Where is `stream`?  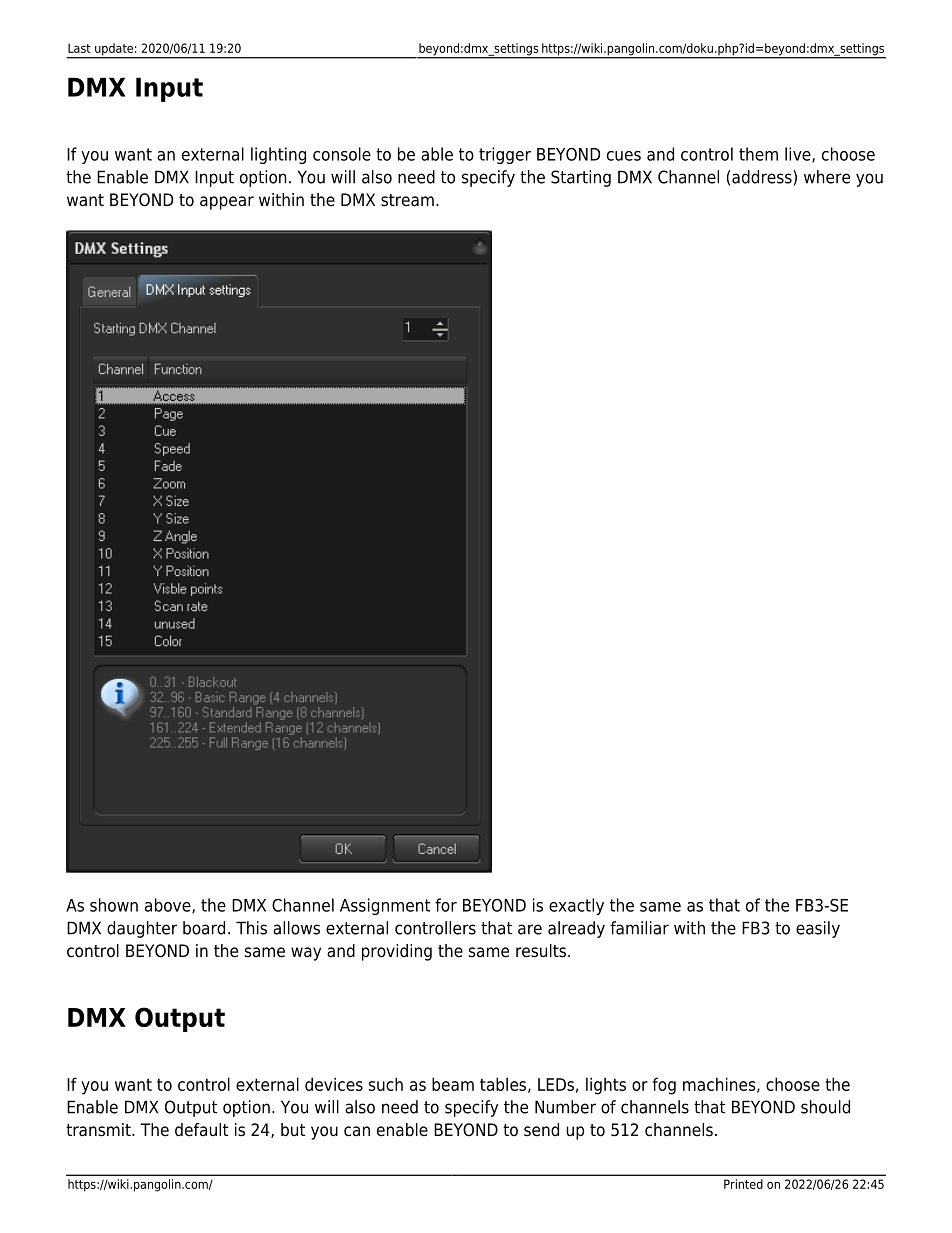 stream is located at coordinates (407, 200).
